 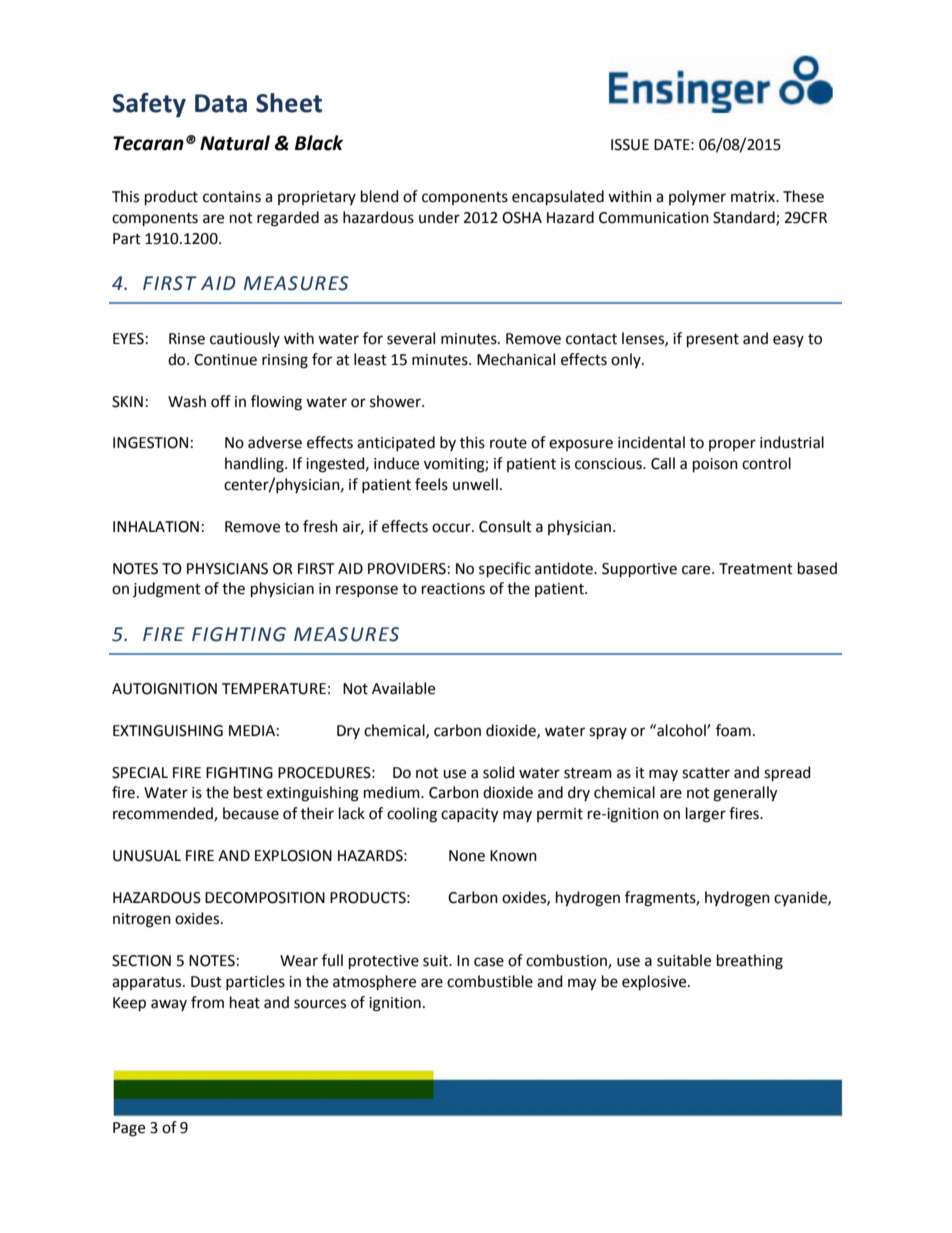 I want to click on explosive, so click(x=655, y=982).
